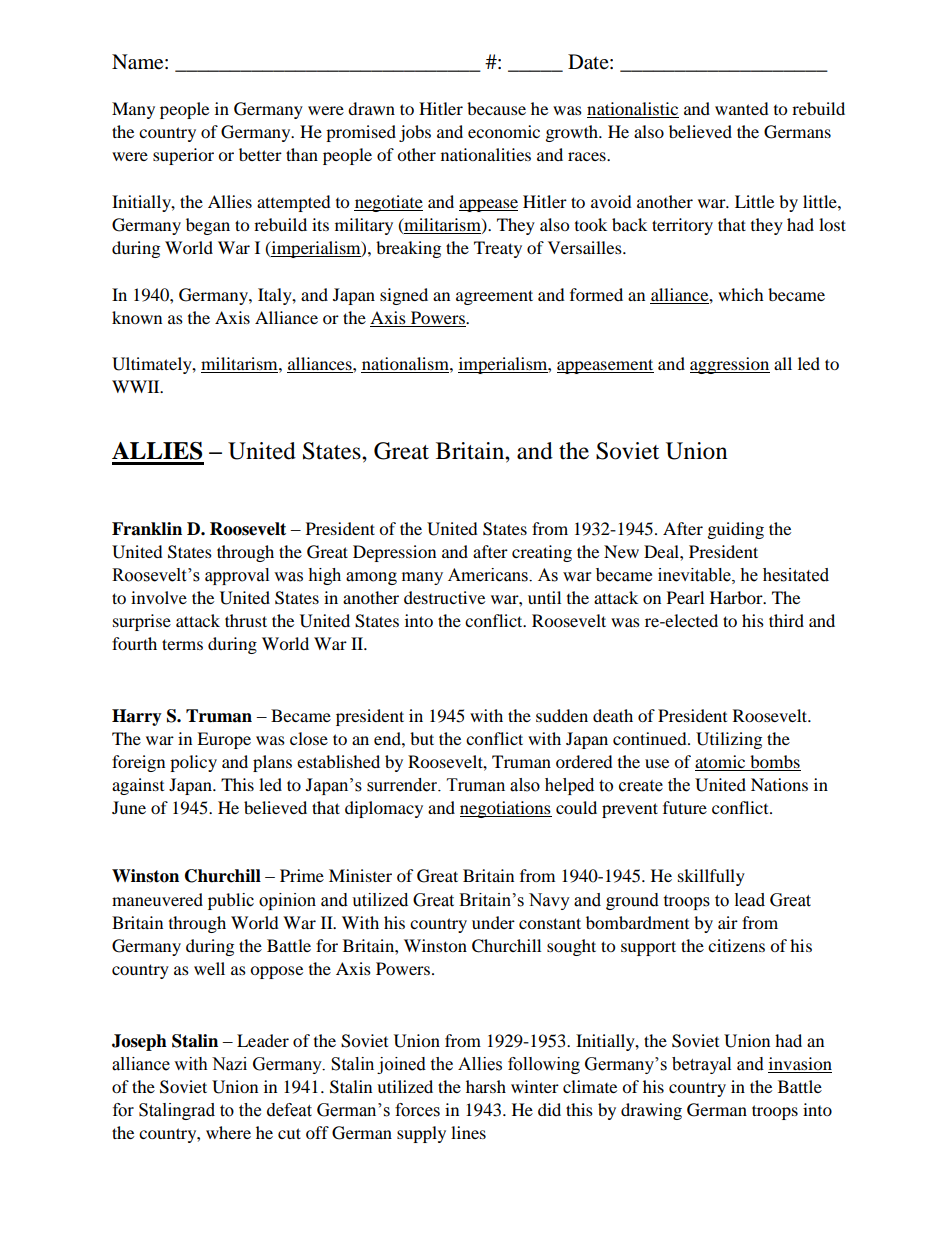 The image size is (952, 1233). I want to click on Franklin, so click(147, 529).
